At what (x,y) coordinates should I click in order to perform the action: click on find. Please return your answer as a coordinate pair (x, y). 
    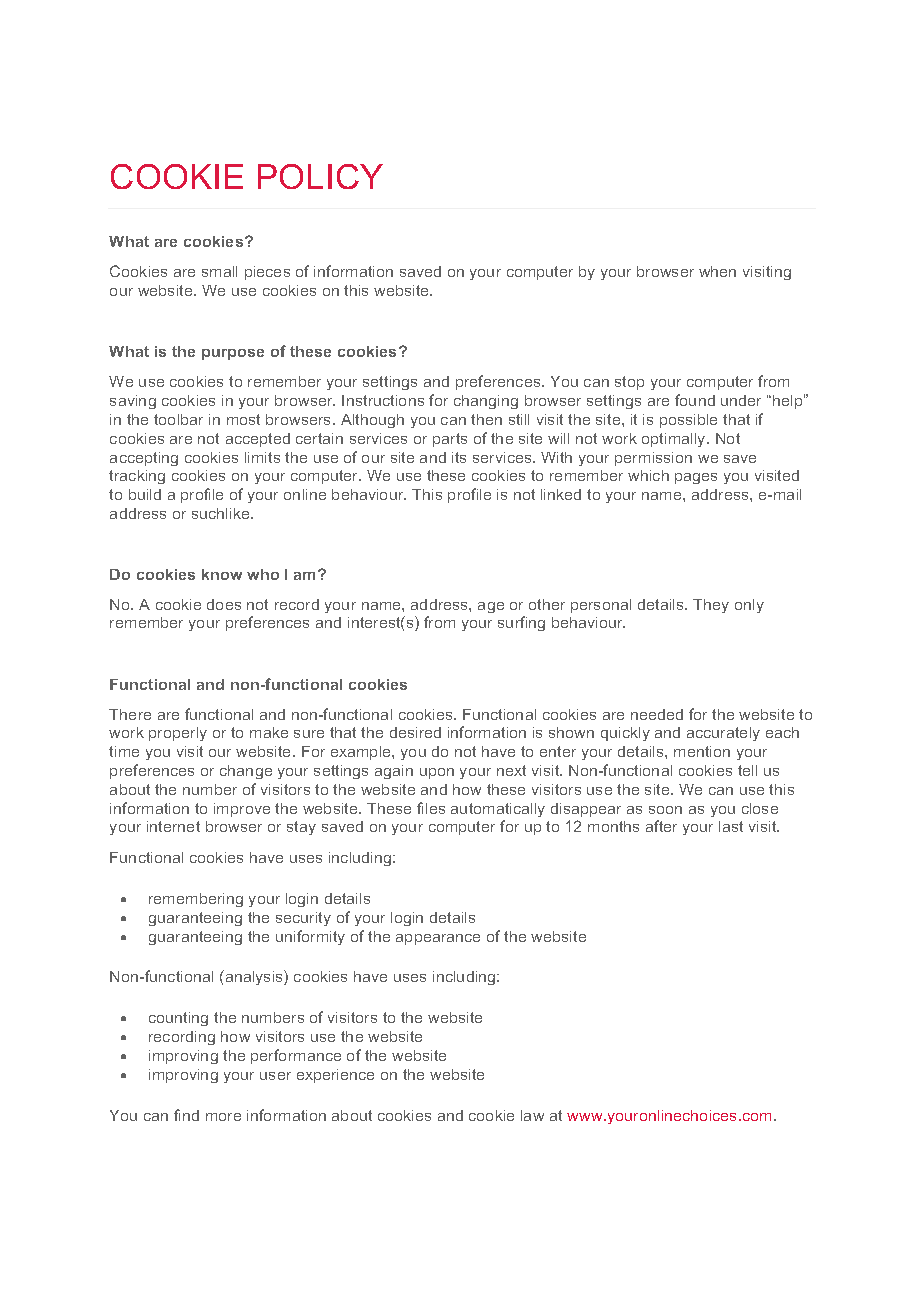
    Looking at the image, I should click on (186, 1115).
